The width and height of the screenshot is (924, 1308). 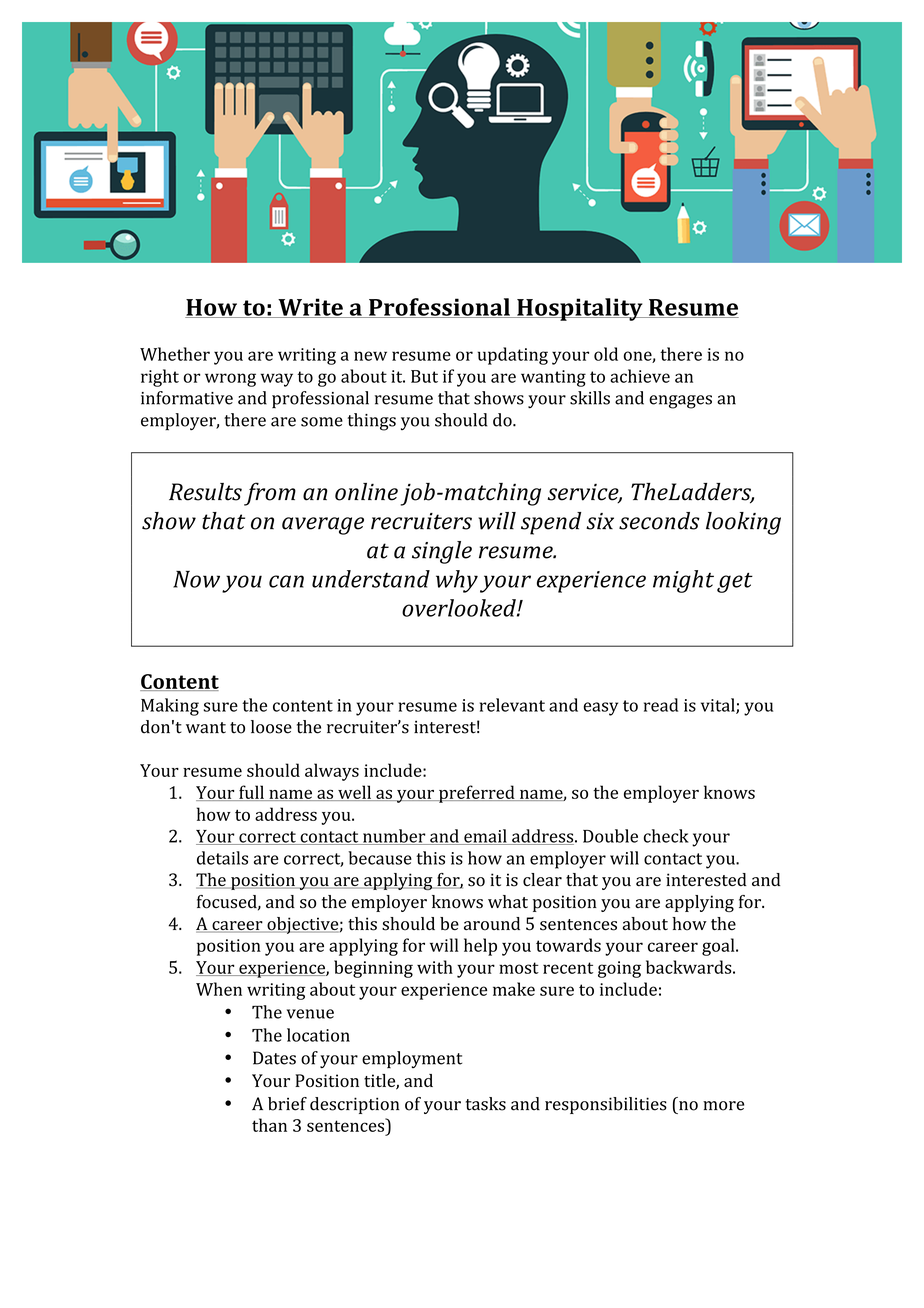 What do you see at coordinates (424, 376) in the screenshot?
I see `But` at bounding box center [424, 376].
